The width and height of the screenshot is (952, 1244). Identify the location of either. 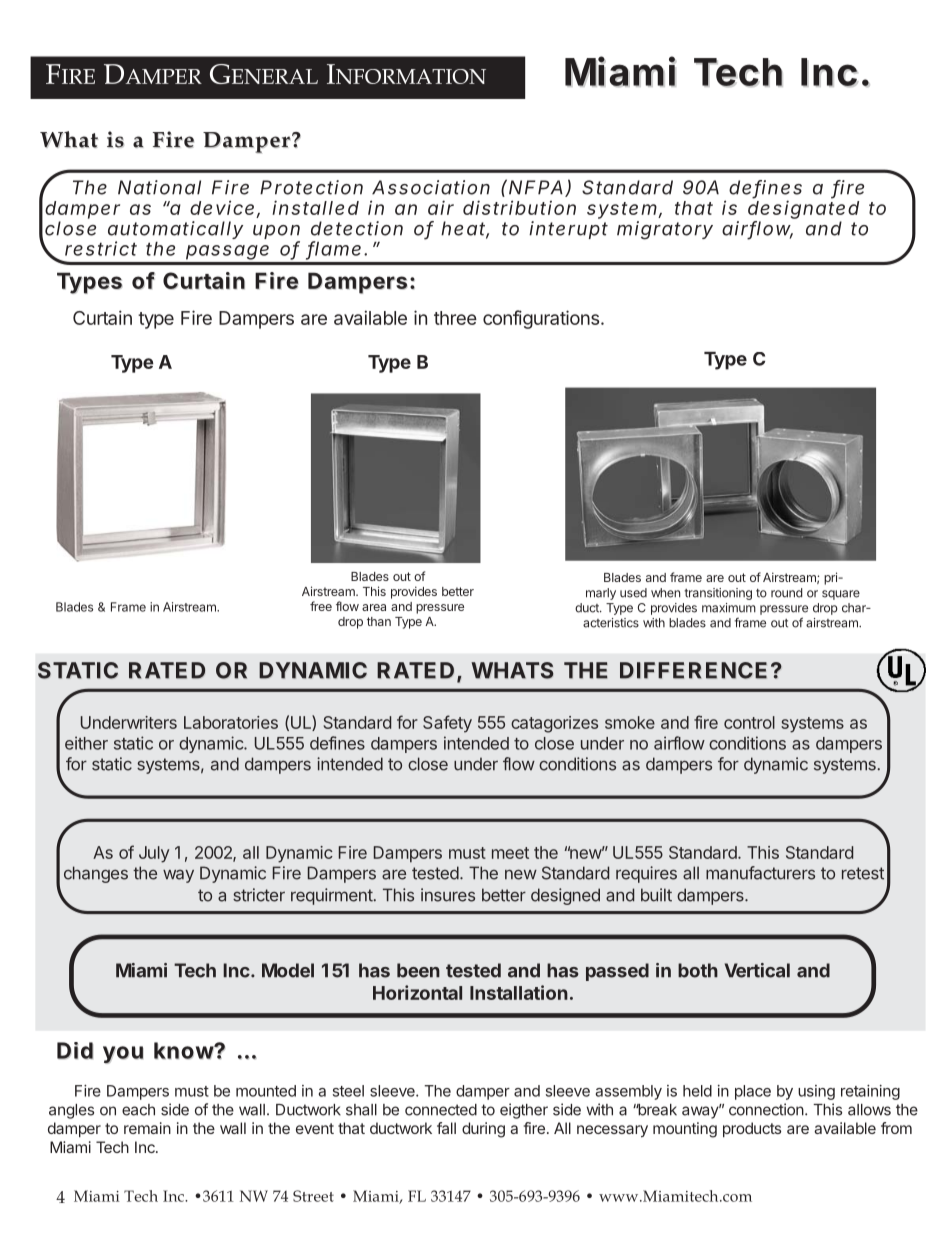
(86, 743).
